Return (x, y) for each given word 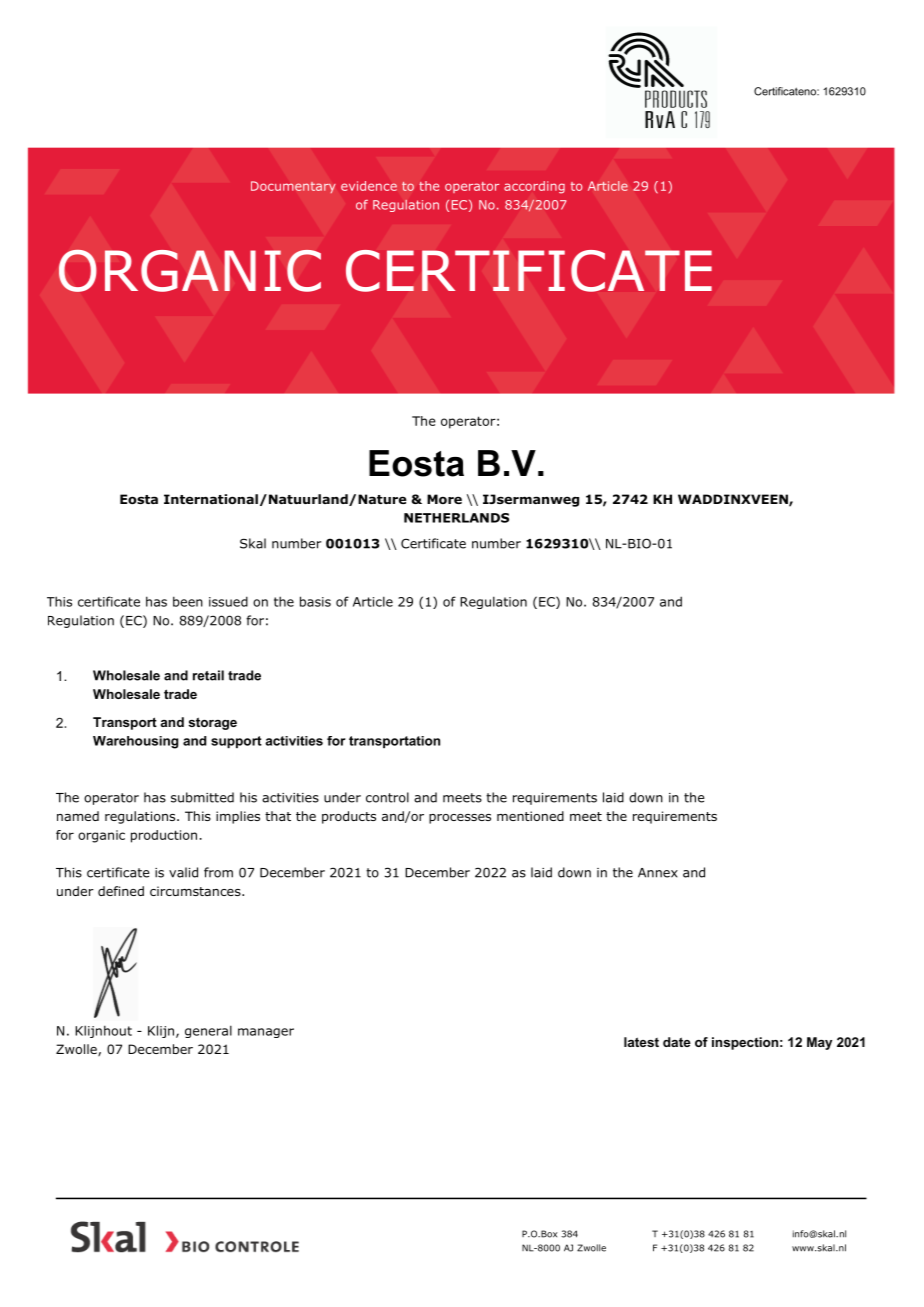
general (208, 1031)
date (677, 1042)
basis (315, 601)
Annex (658, 873)
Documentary (293, 187)
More (444, 499)
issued (228, 601)
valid (183, 872)
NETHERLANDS (456, 518)
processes (460, 819)
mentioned (530, 816)
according (534, 187)
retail (208, 675)
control (387, 797)
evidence (369, 186)
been (188, 601)
